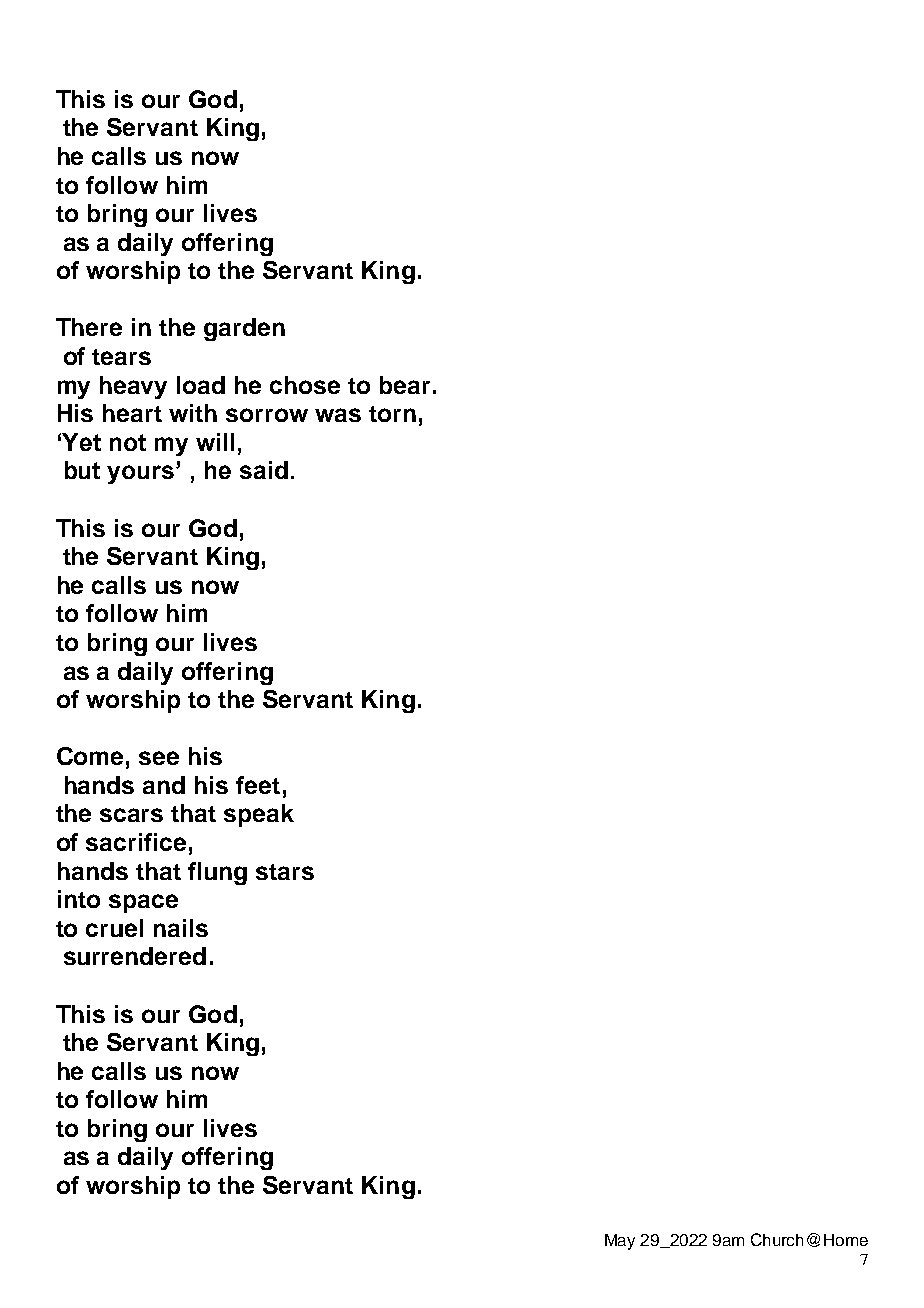 The width and height of the document is (924, 1308). Describe the element at coordinates (159, 758) in the document. I see `see` at that location.
